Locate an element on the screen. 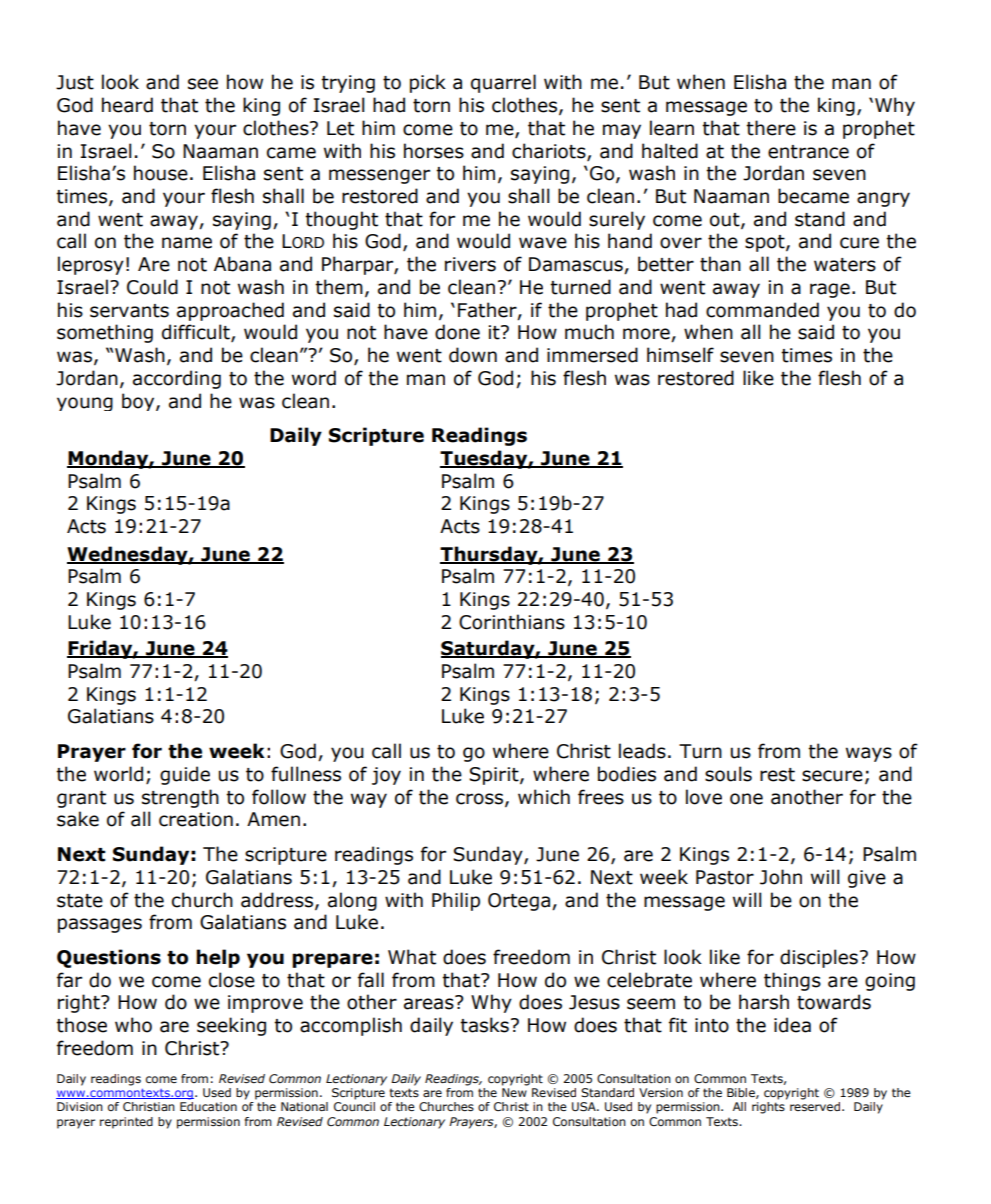 Image resolution: width=991 pixels, height=1204 pixels. Education is located at coordinates (208, 1106).
